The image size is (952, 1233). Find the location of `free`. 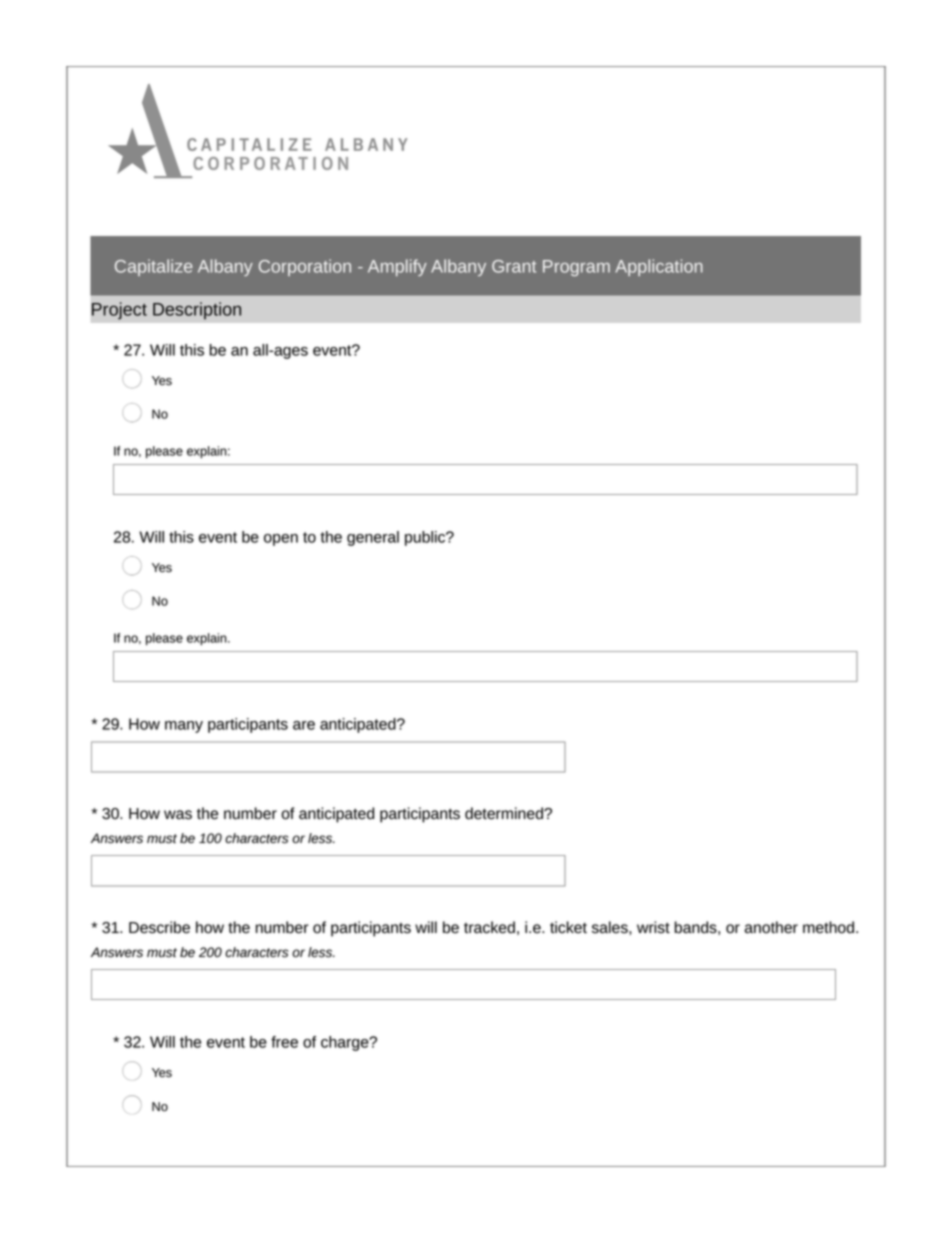

free is located at coordinates (284, 1042).
